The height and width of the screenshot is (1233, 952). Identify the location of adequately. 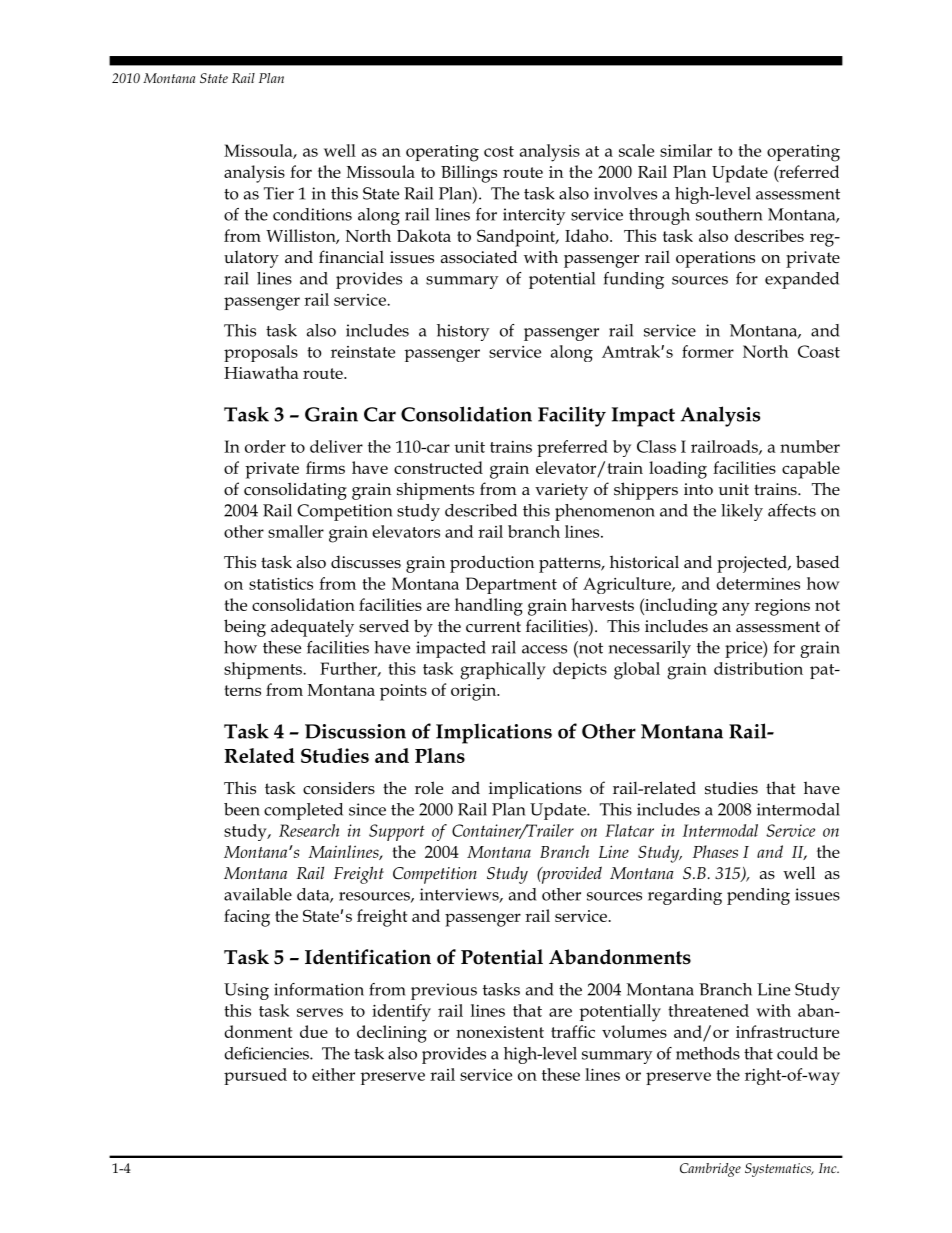
(312, 628).
